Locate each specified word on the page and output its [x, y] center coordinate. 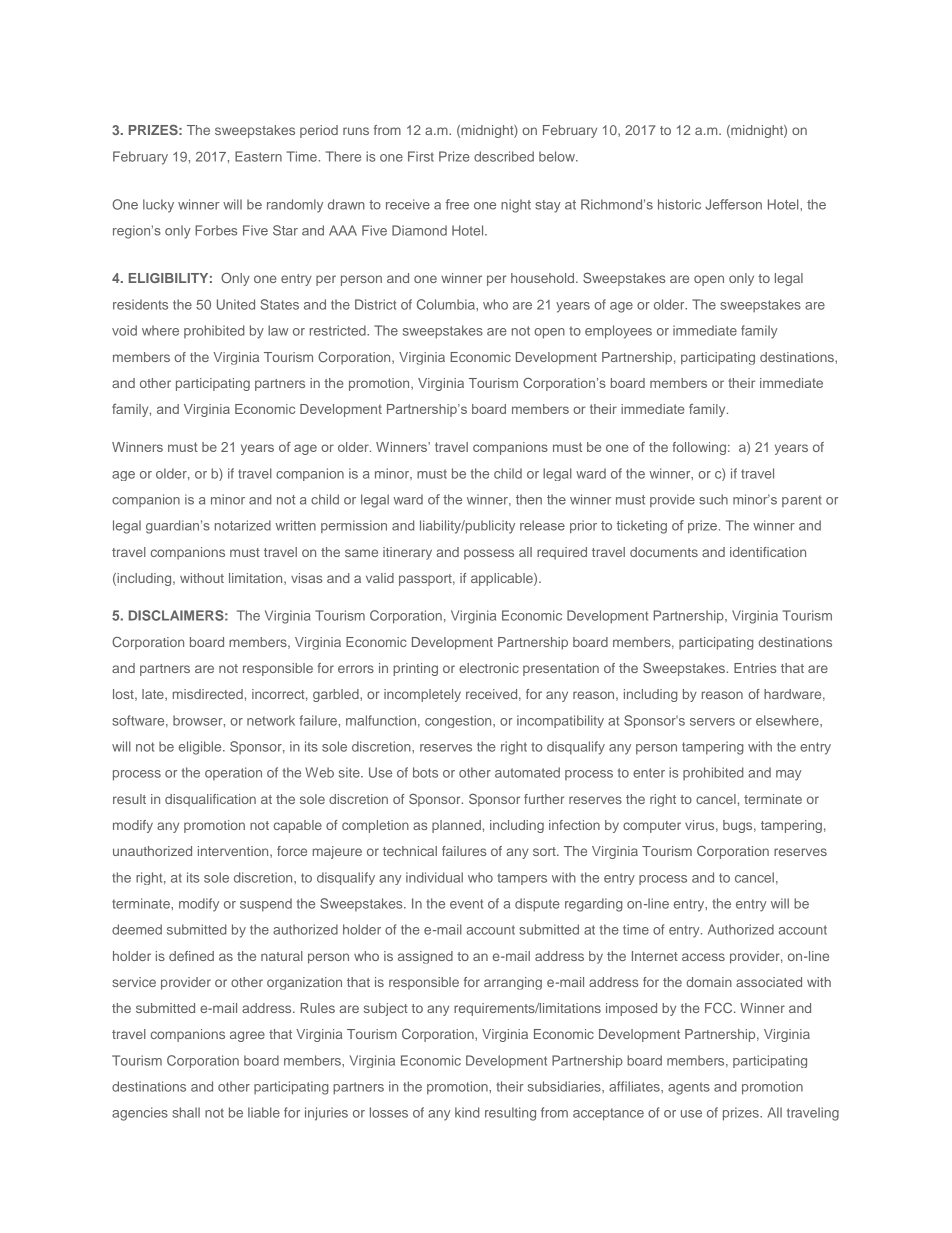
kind [467, 1112]
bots [425, 772]
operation [233, 773]
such [713, 499]
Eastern [258, 156]
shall [186, 1112]
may [788, 775]
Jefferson [733, 204]
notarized [243, 525]
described [504, 156]
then [529, 499]
